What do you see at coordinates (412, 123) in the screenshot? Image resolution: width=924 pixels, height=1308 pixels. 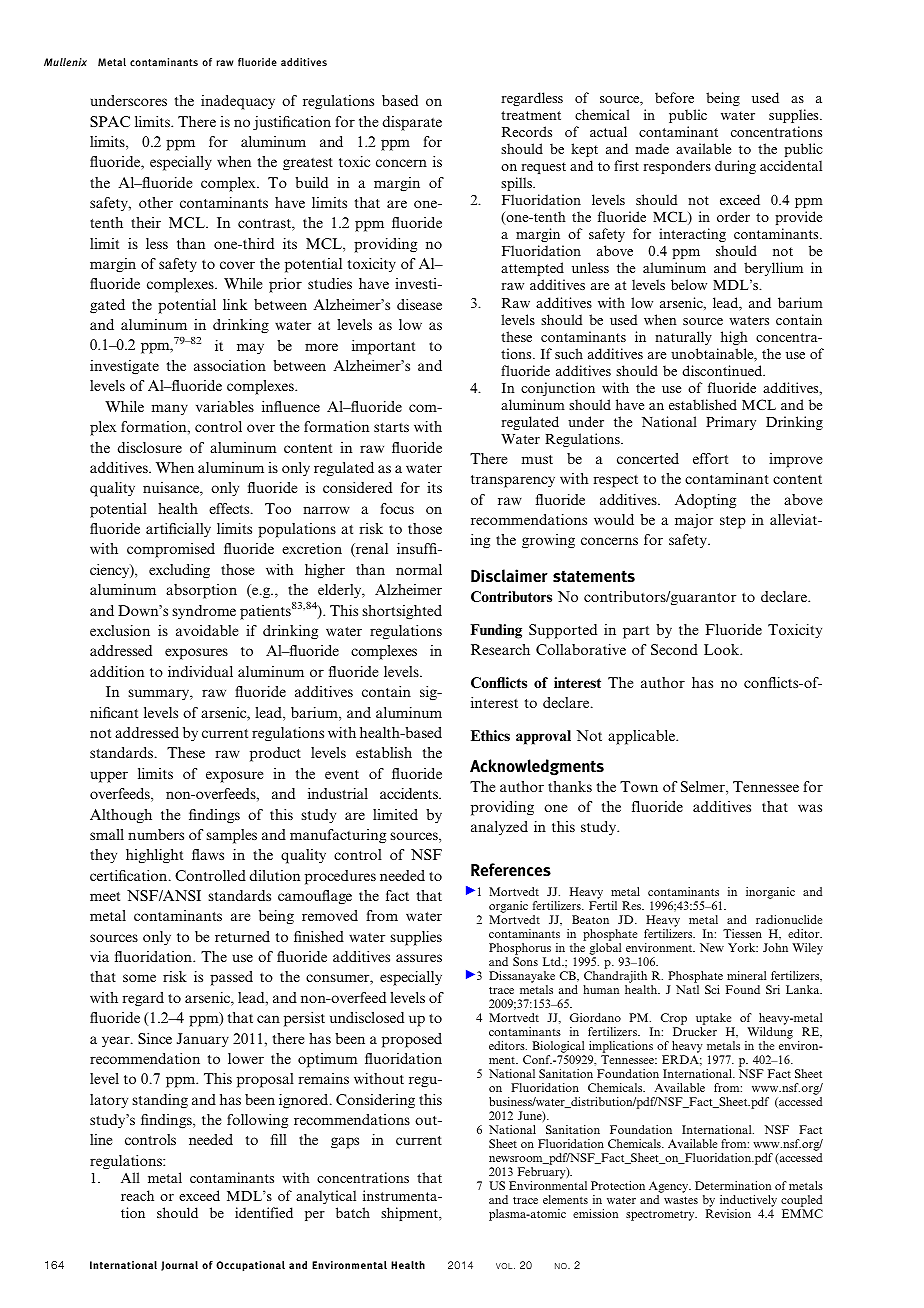 I see `disparate` at bounding box center [412, 123].
